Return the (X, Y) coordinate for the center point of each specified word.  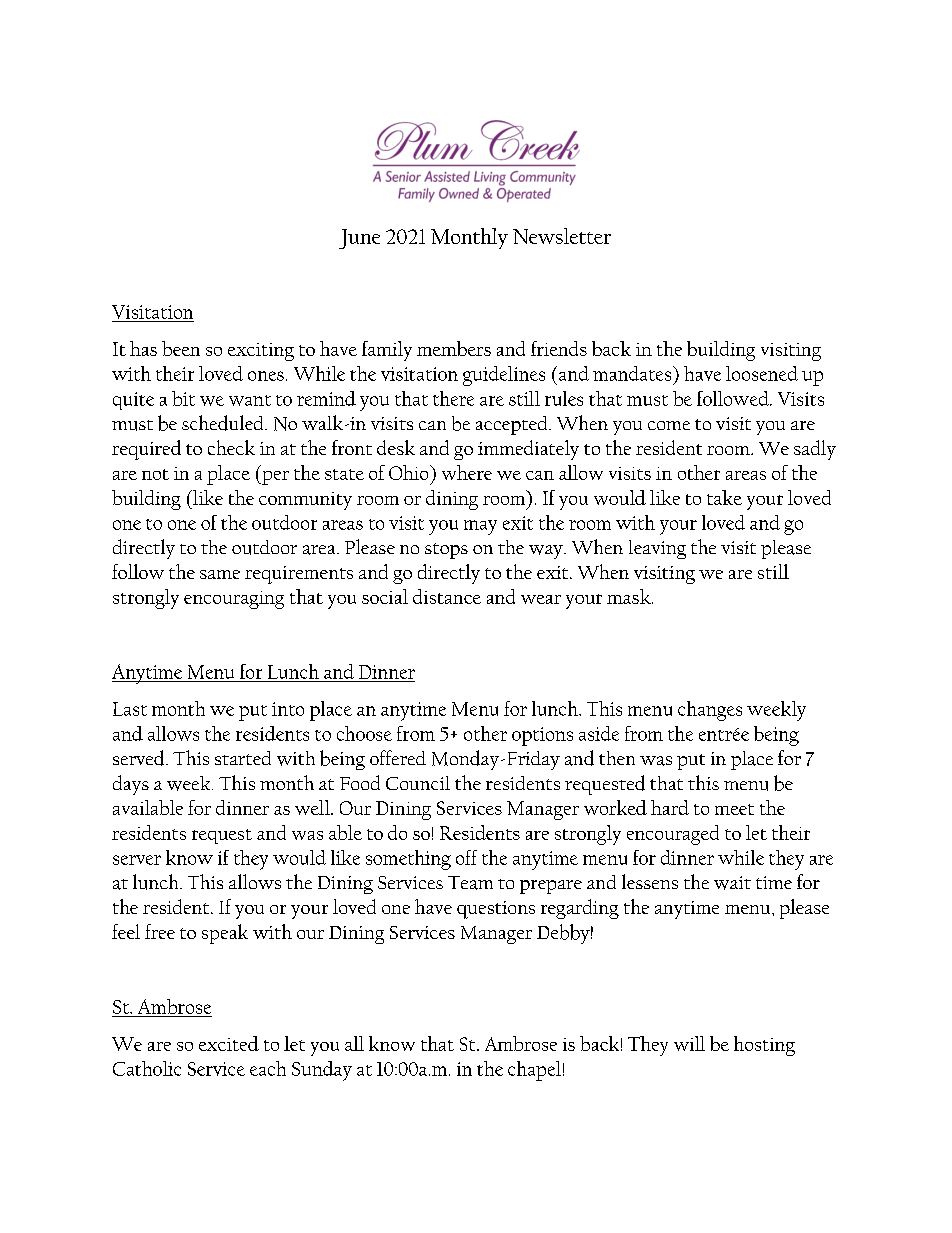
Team (470, 883)
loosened (762, 373)
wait (732, 883)
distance (447, 596)
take (724, 497)
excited (229, 1043)
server (137, 860)
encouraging (234, 600)
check (231, 447)
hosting (764, 1046)
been (181, 348)
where (467, 472)
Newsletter (562, 236)
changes (710, 711)
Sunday (322, 1071)
